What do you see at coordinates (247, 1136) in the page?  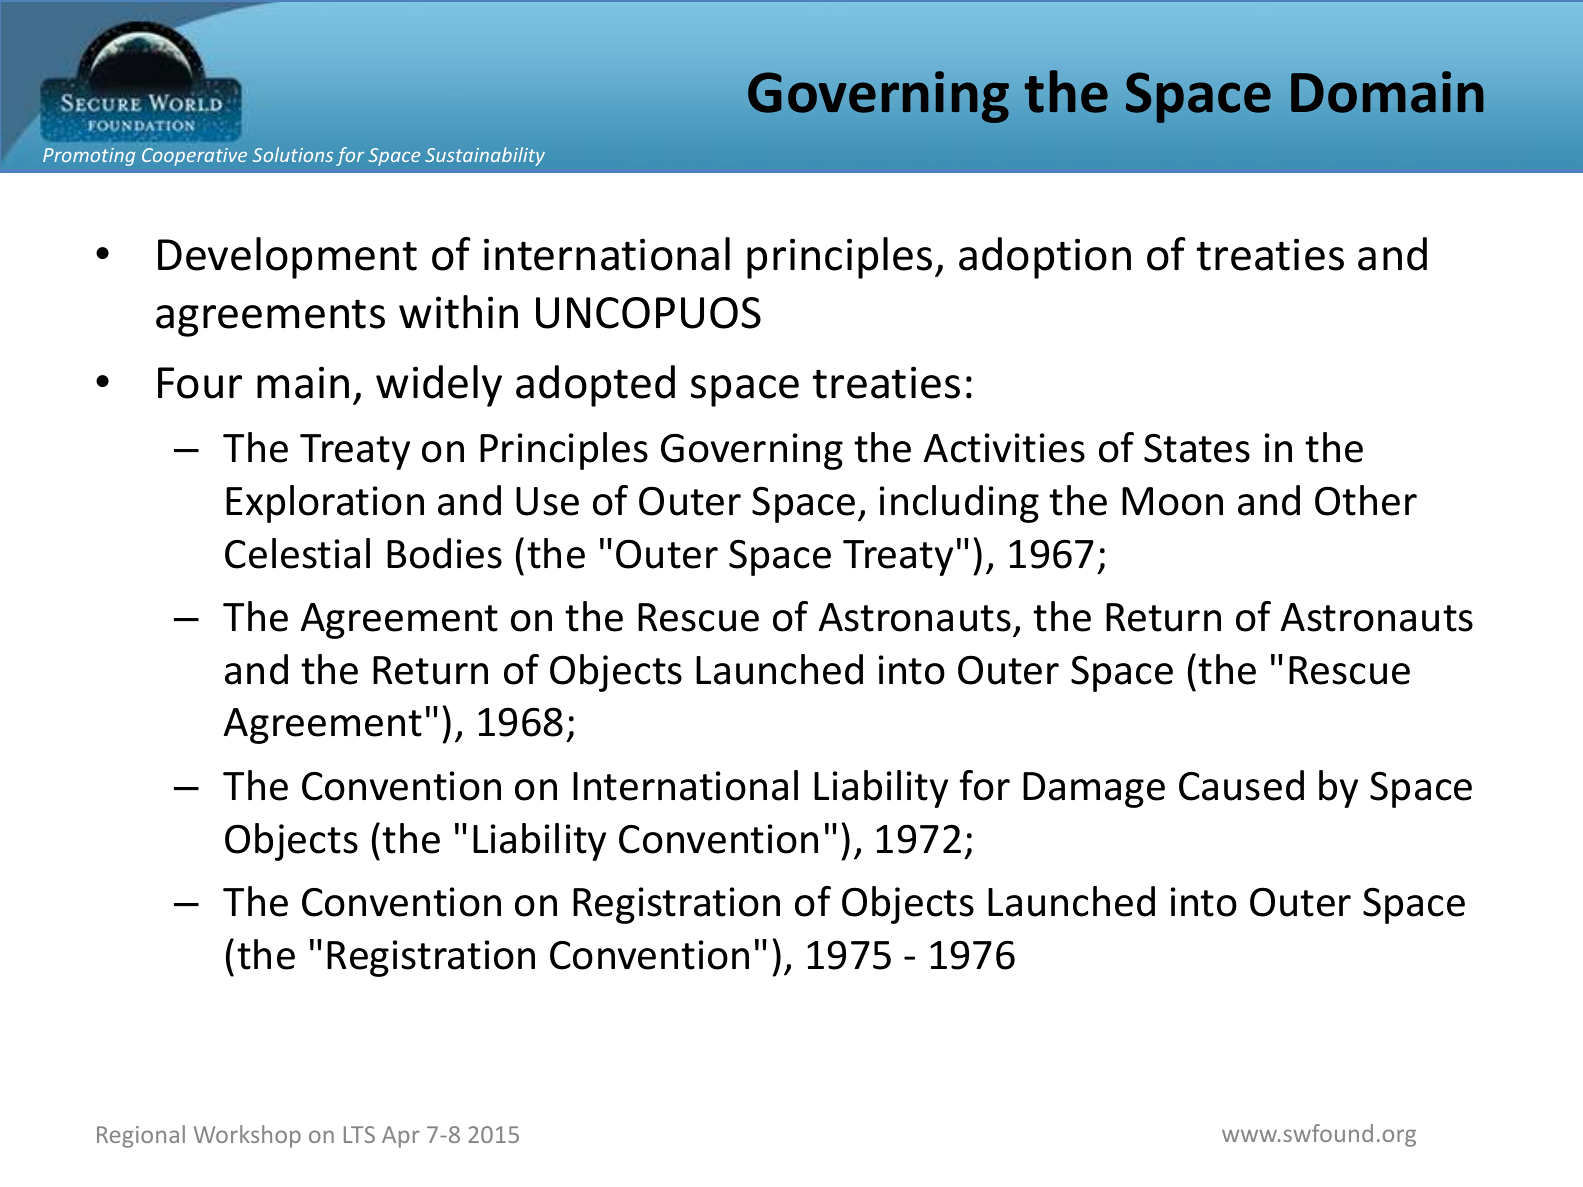 I see `Workshop` at bounding box center [247, 1136].
